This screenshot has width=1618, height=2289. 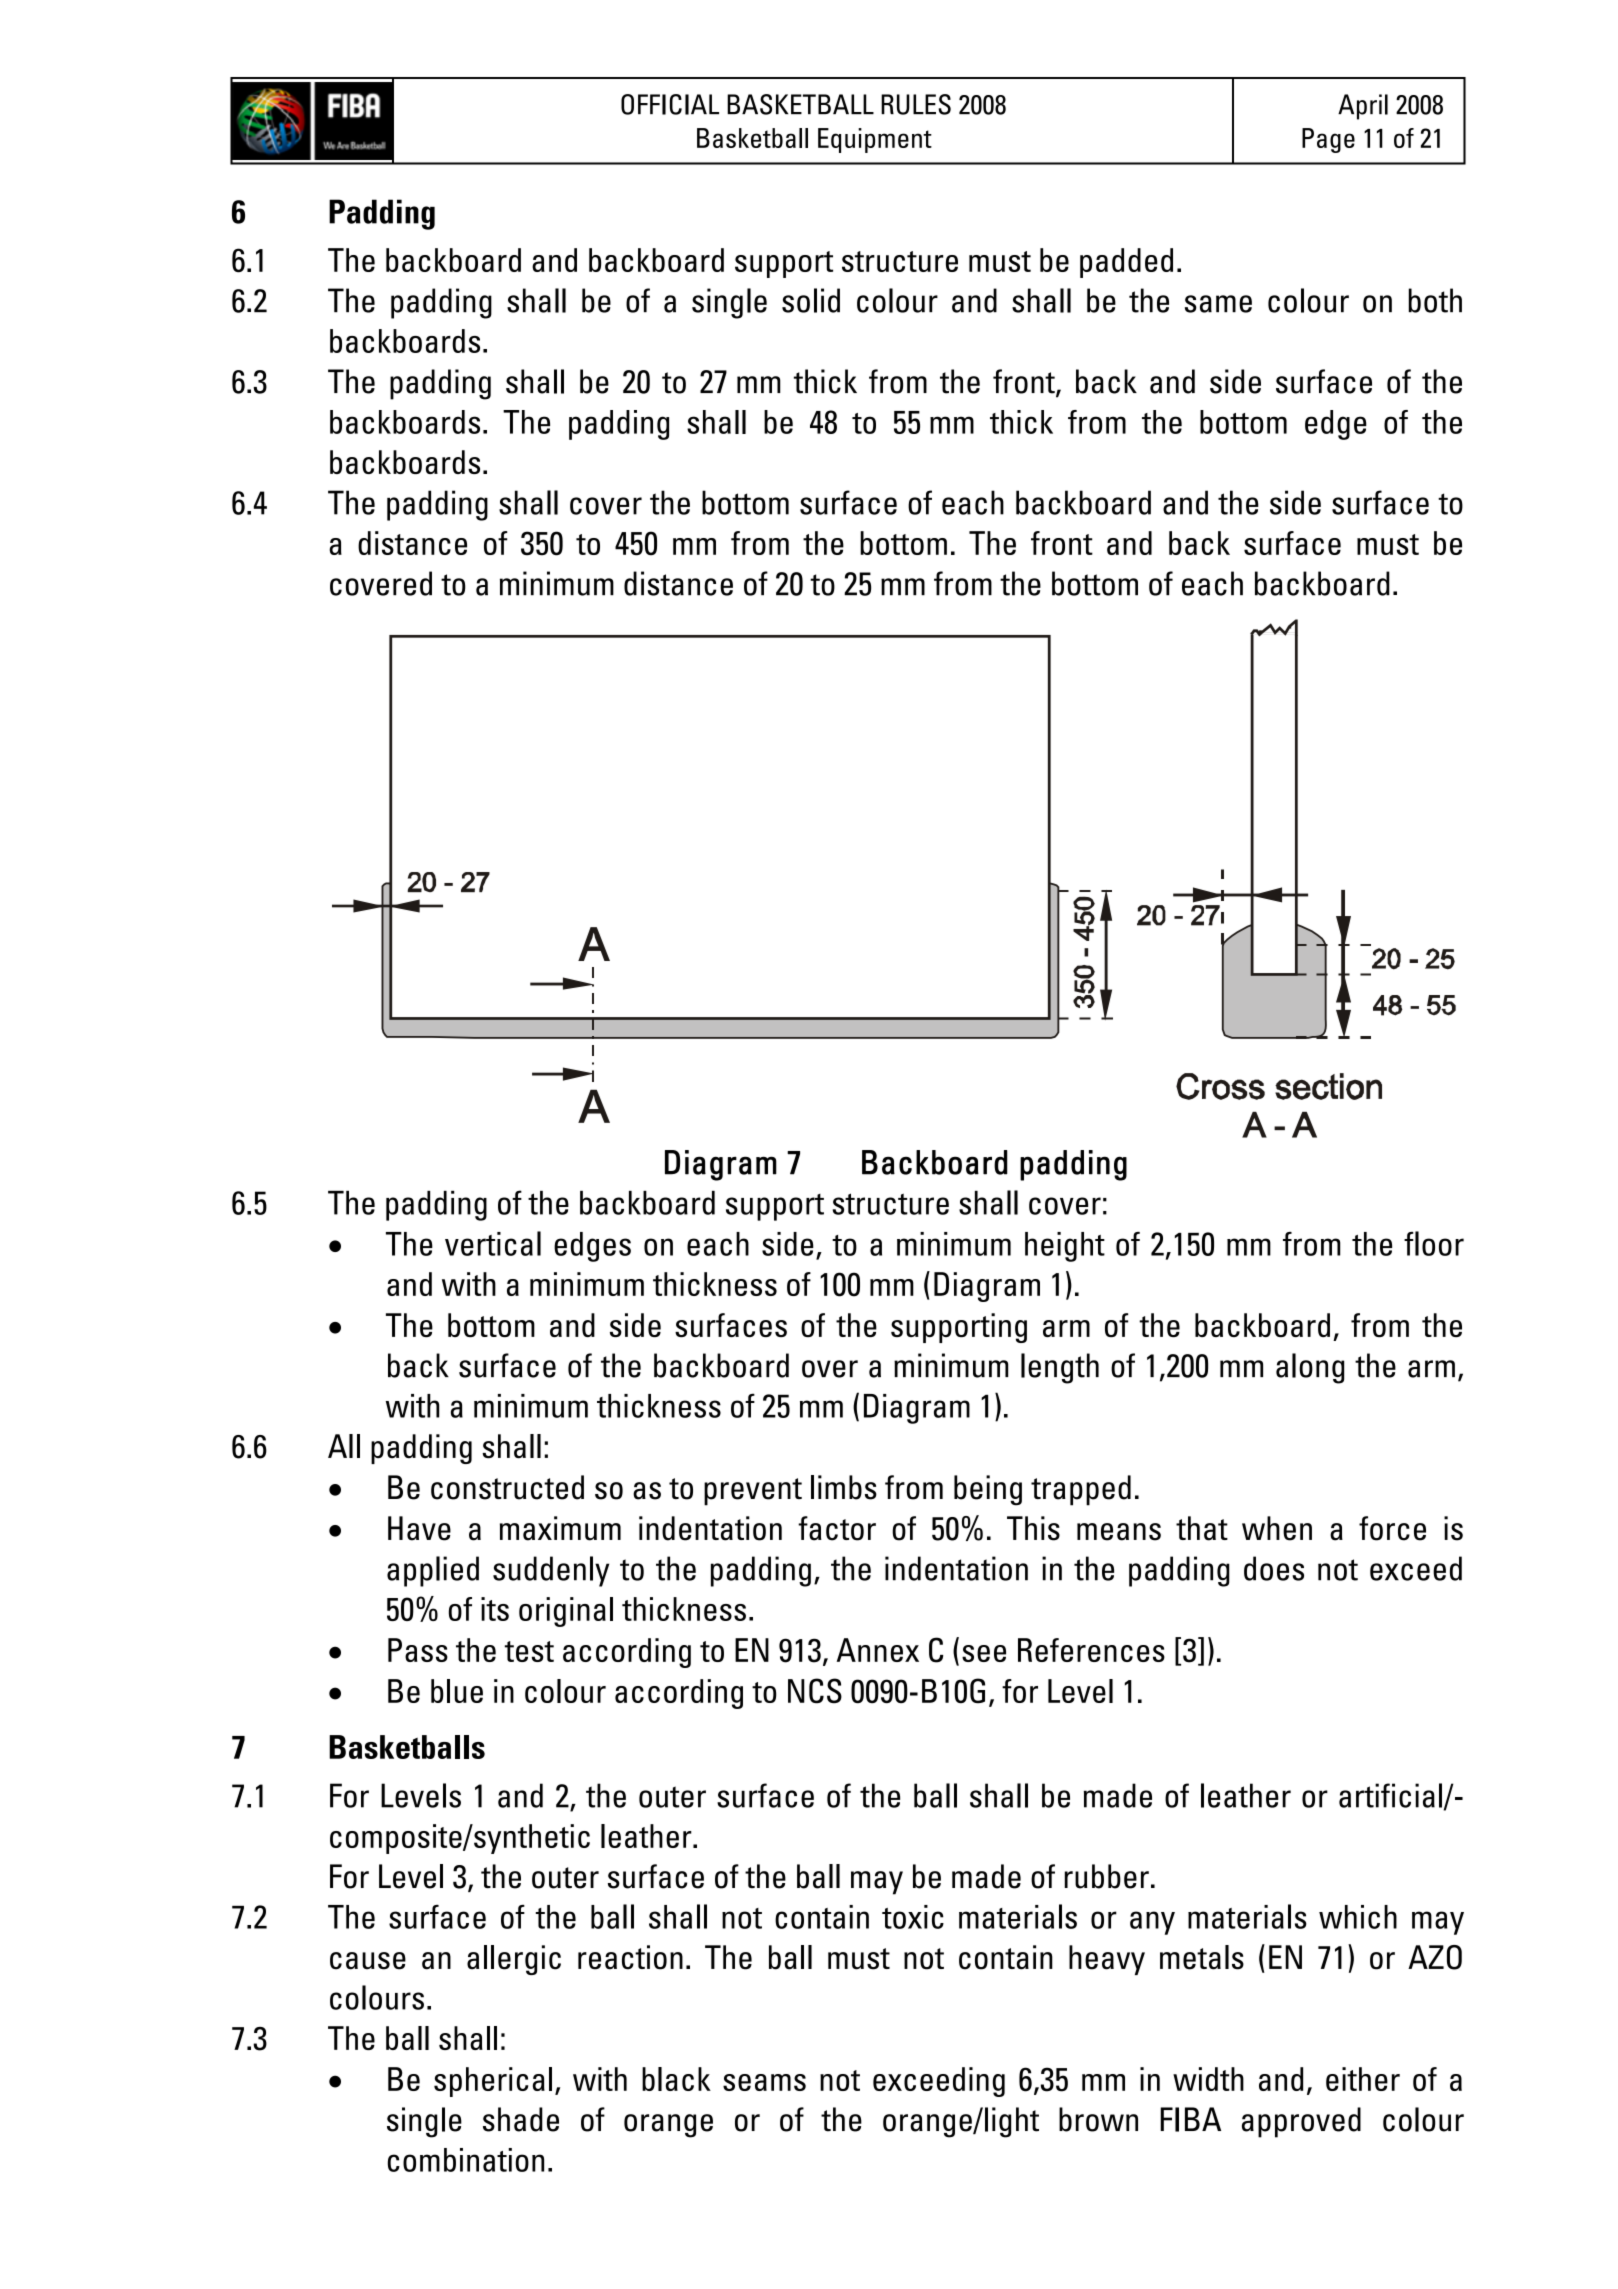 What do you see at coordinates (495, 1609) in the screenshot?
I see `its` at bounding box center [495, 1609].
